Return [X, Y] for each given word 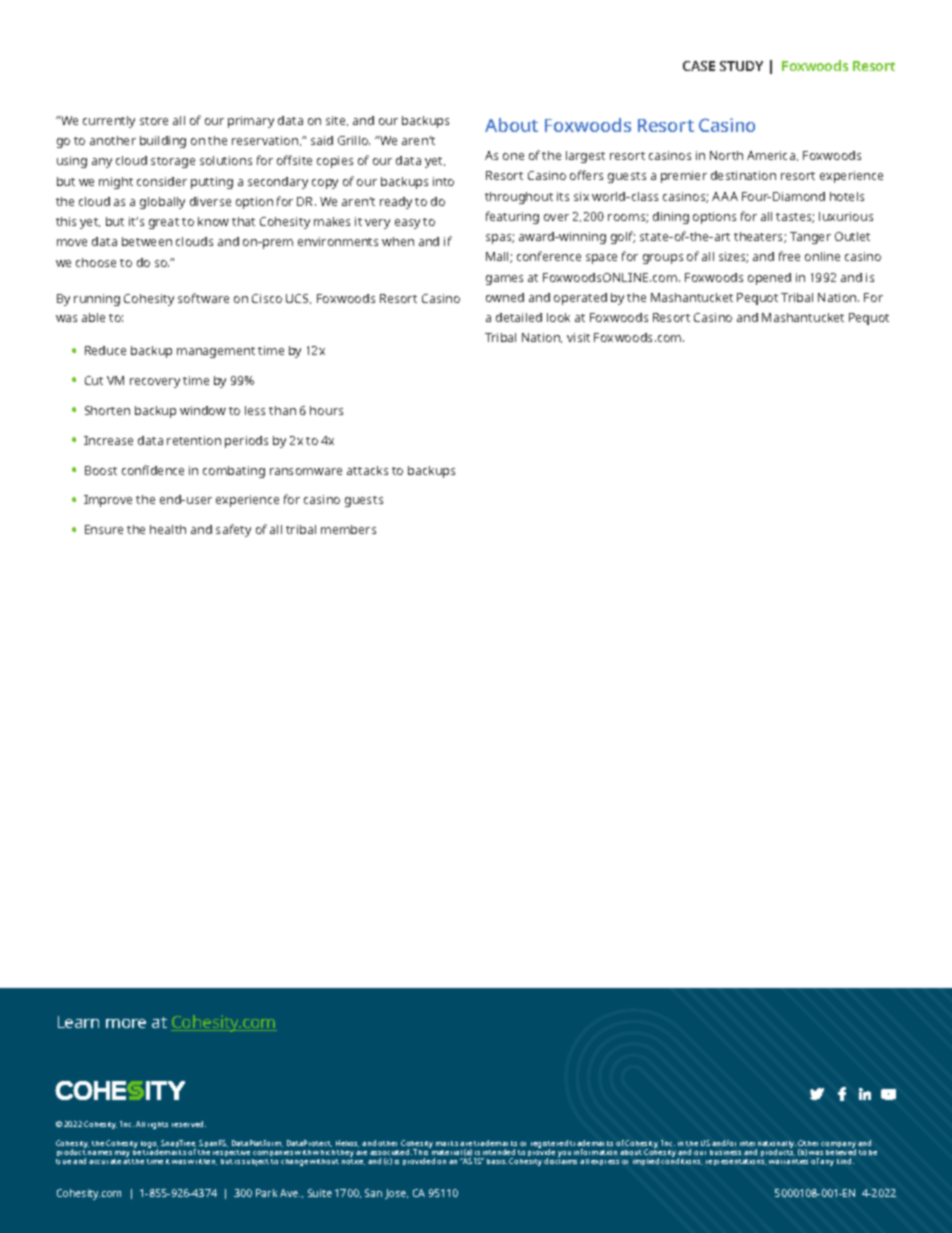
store [154, 121]
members [348, 529]
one [513, 156]
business [725, 1152]
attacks [367, 470]
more [126, 1023]
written [202, 1162]
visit [578, 337]
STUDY [741, 66]
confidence [153, 470]
